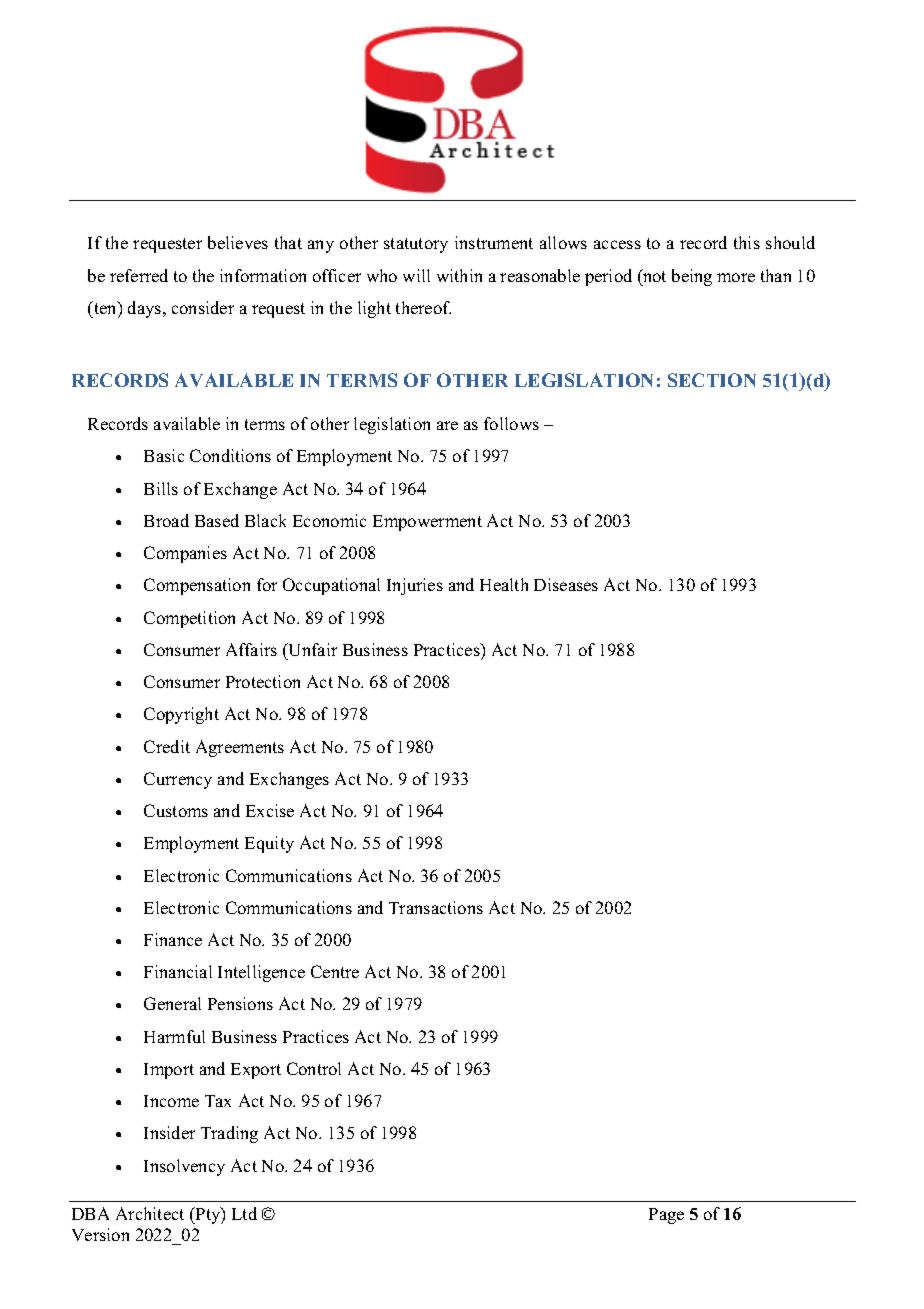 Image resolution: width=924 pixels, height=1309 pixels. What do you see at coordinates (666, 1216) in the screenshot?
I see `Page` at bounding box center [666, 1216].
